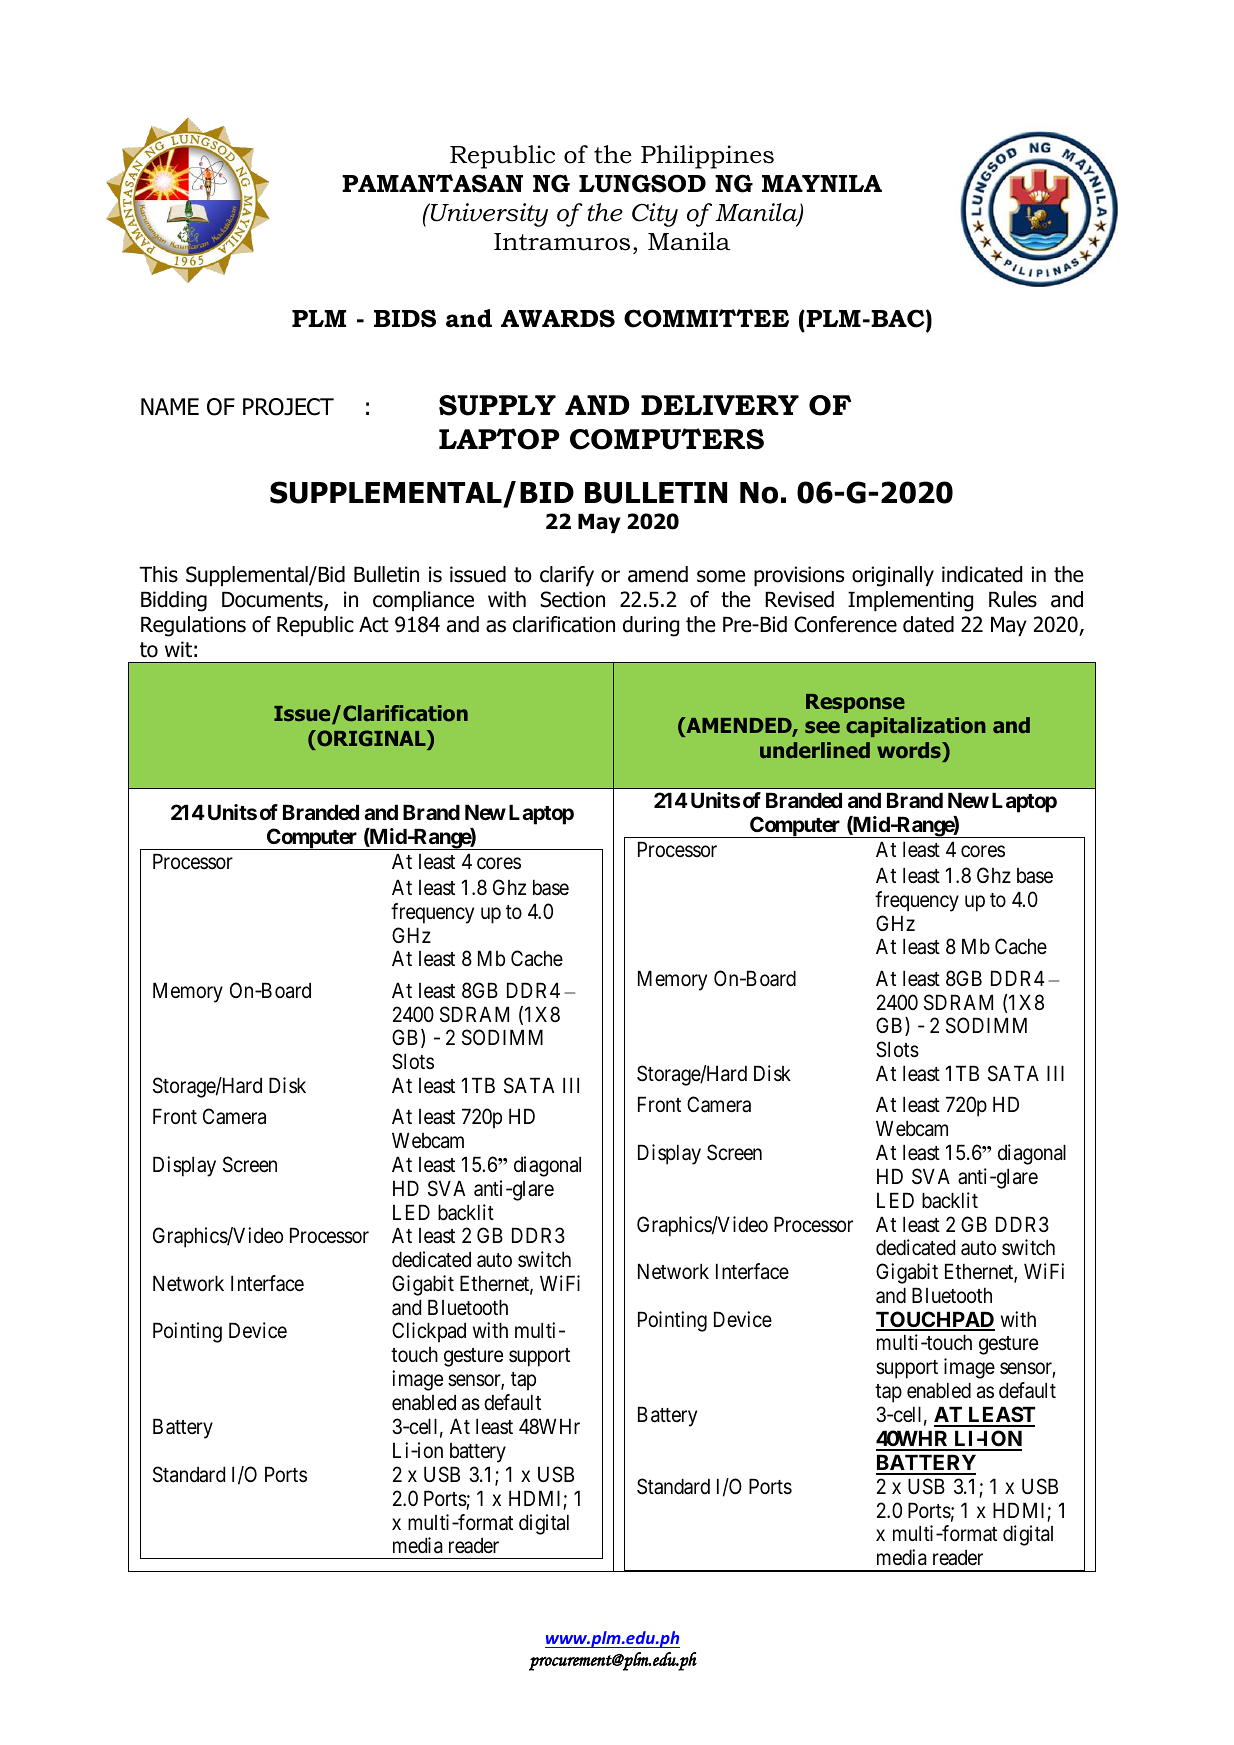  I want to click on capitalization, so click(916, 727).
